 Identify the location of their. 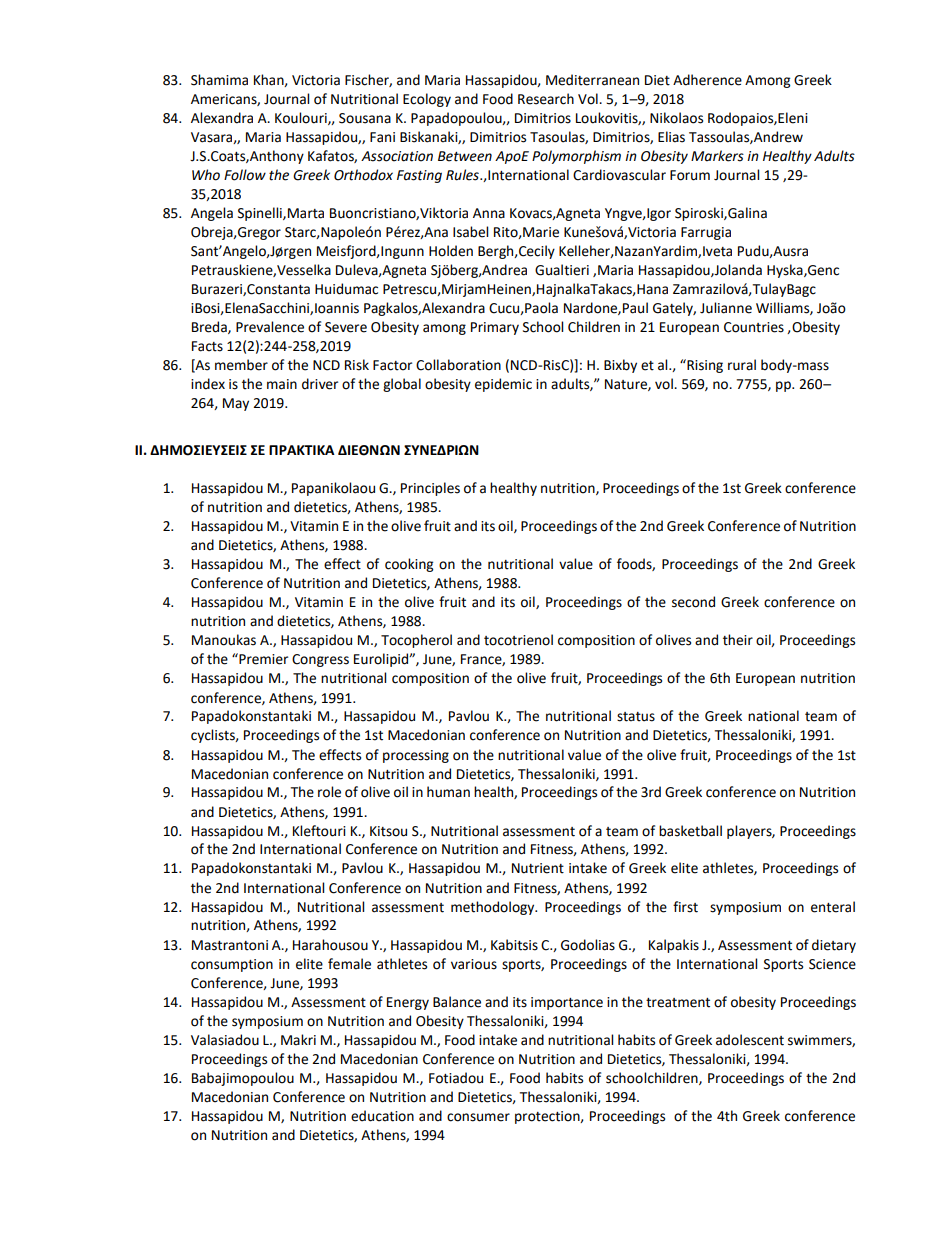
(738, 640).
